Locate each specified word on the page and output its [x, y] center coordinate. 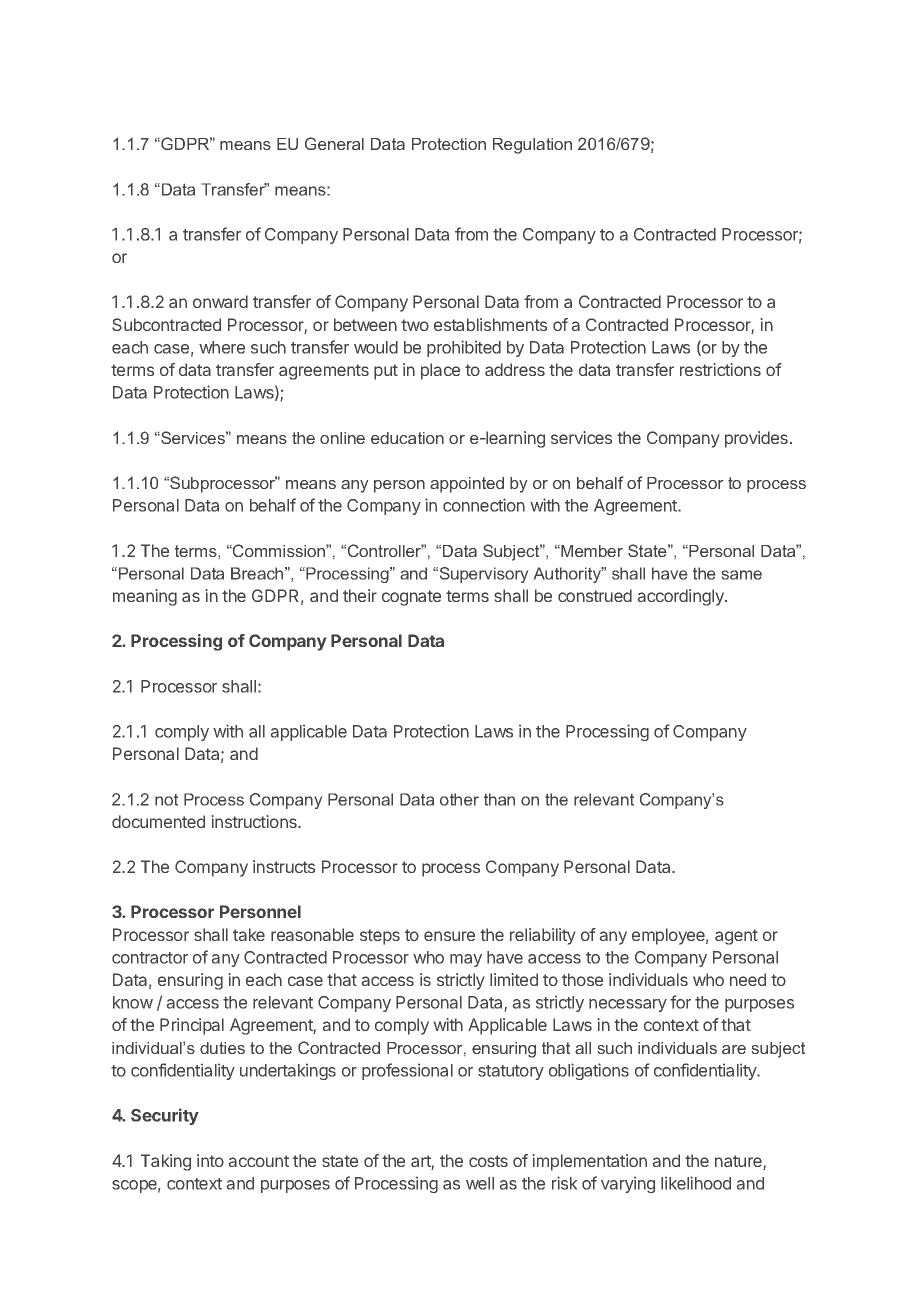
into [210, 1160]
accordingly [682, 597]
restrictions [720, 369]
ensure [449, 936]
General [334, 143]
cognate [411, 598]
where [222, 347]
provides [756, 439]
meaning [145, 597]
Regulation [532, 146]
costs [488, 1161]
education [407, 438]
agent [736, 937]
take [249, 934]
